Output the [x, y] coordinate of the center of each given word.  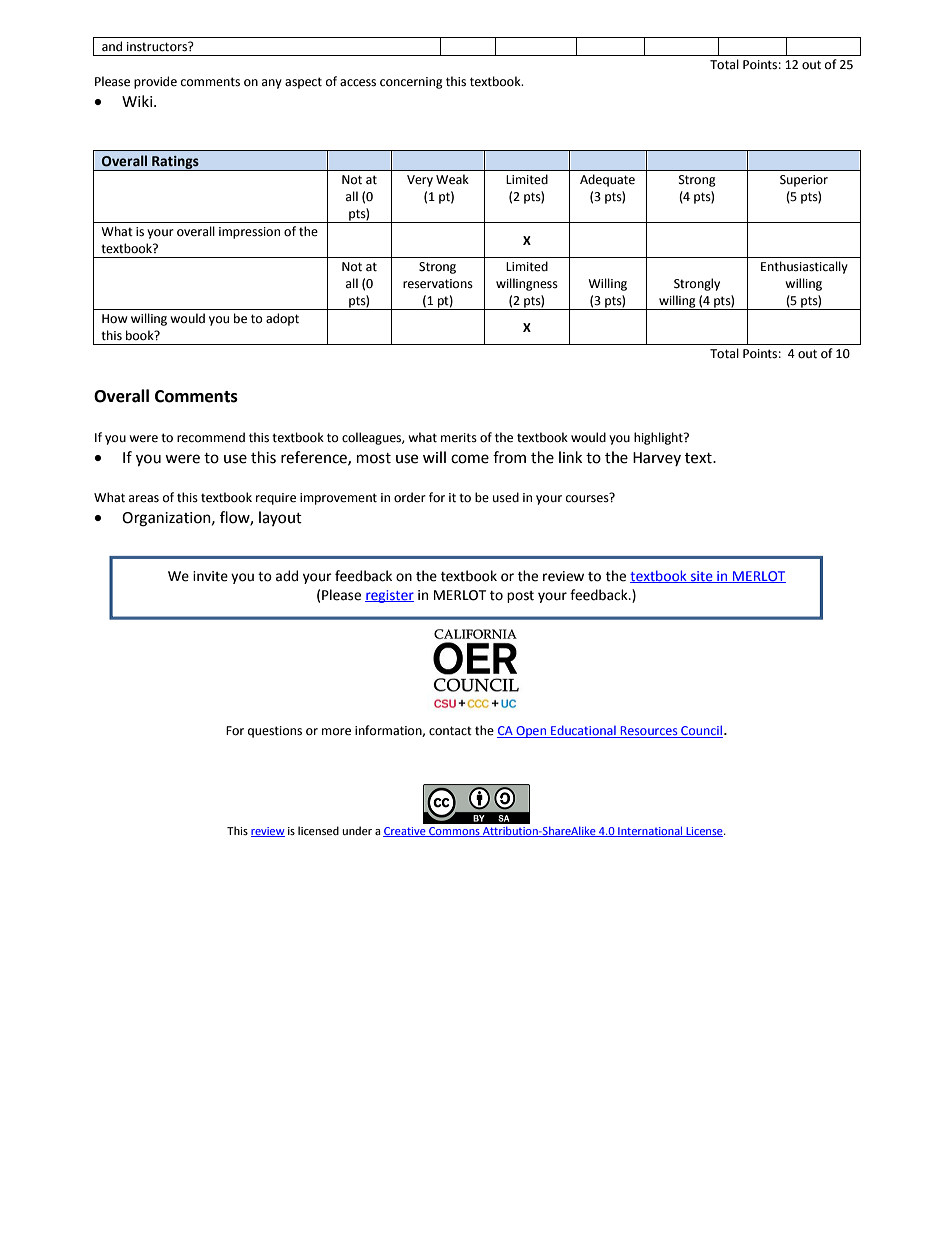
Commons [454, 832]
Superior [804, 181]
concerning [411, 83]
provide [155, 82]
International [650, 831]
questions [275, 732]
